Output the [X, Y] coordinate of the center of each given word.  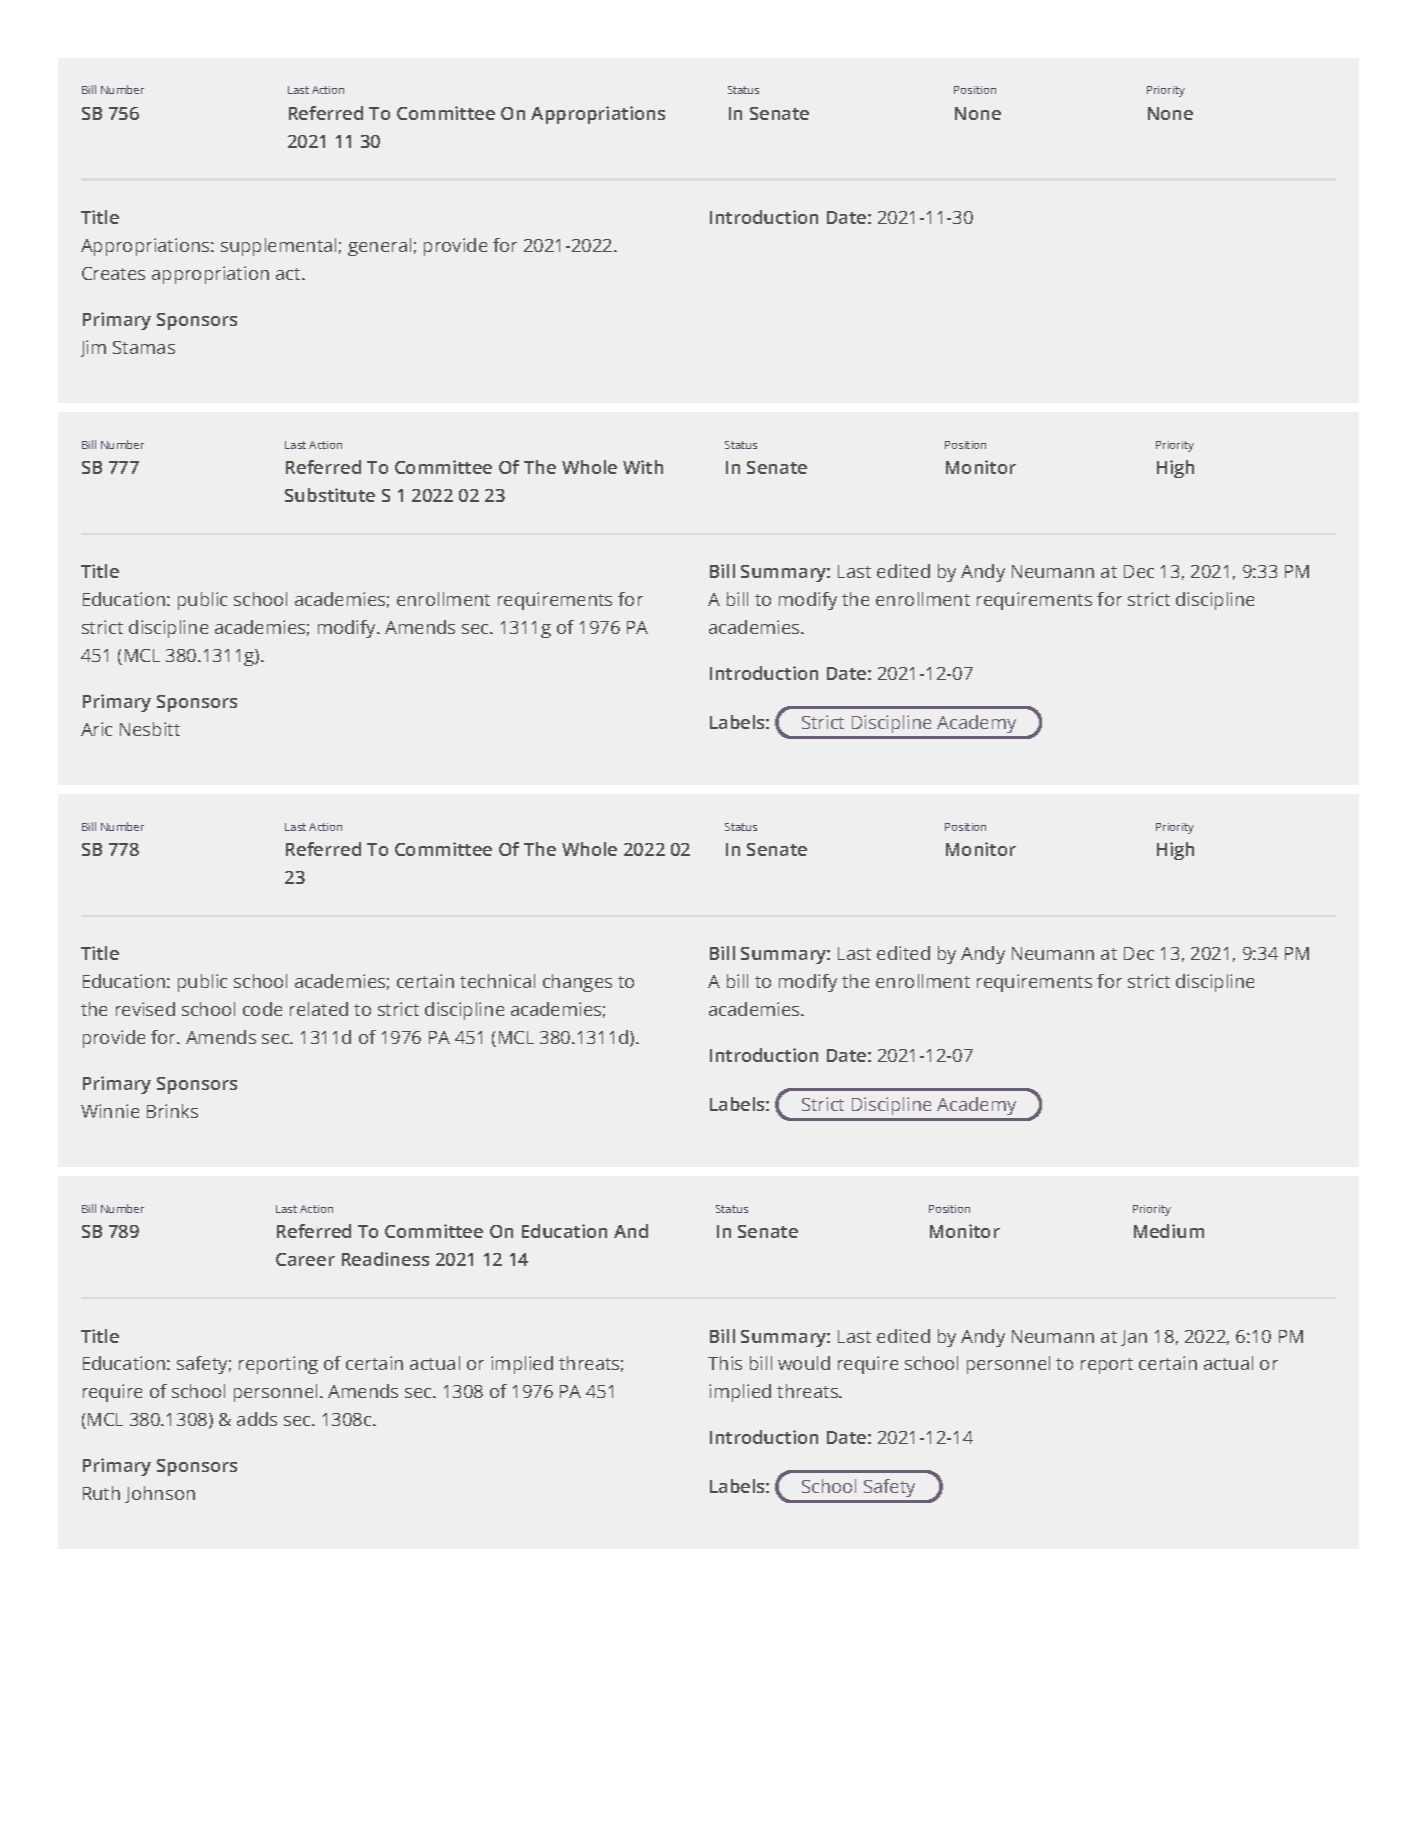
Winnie [110, 1111]
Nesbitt [150, 729]
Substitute [330, 495]
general [379, 247]
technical [497, 981]
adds [257, 1419]
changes [577, 983]
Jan [1134, 1338]
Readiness [385, 1259]
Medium [1169, 1231]
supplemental [278, 247]
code [262, 1009]
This [725, 1363]
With [643, 467]
